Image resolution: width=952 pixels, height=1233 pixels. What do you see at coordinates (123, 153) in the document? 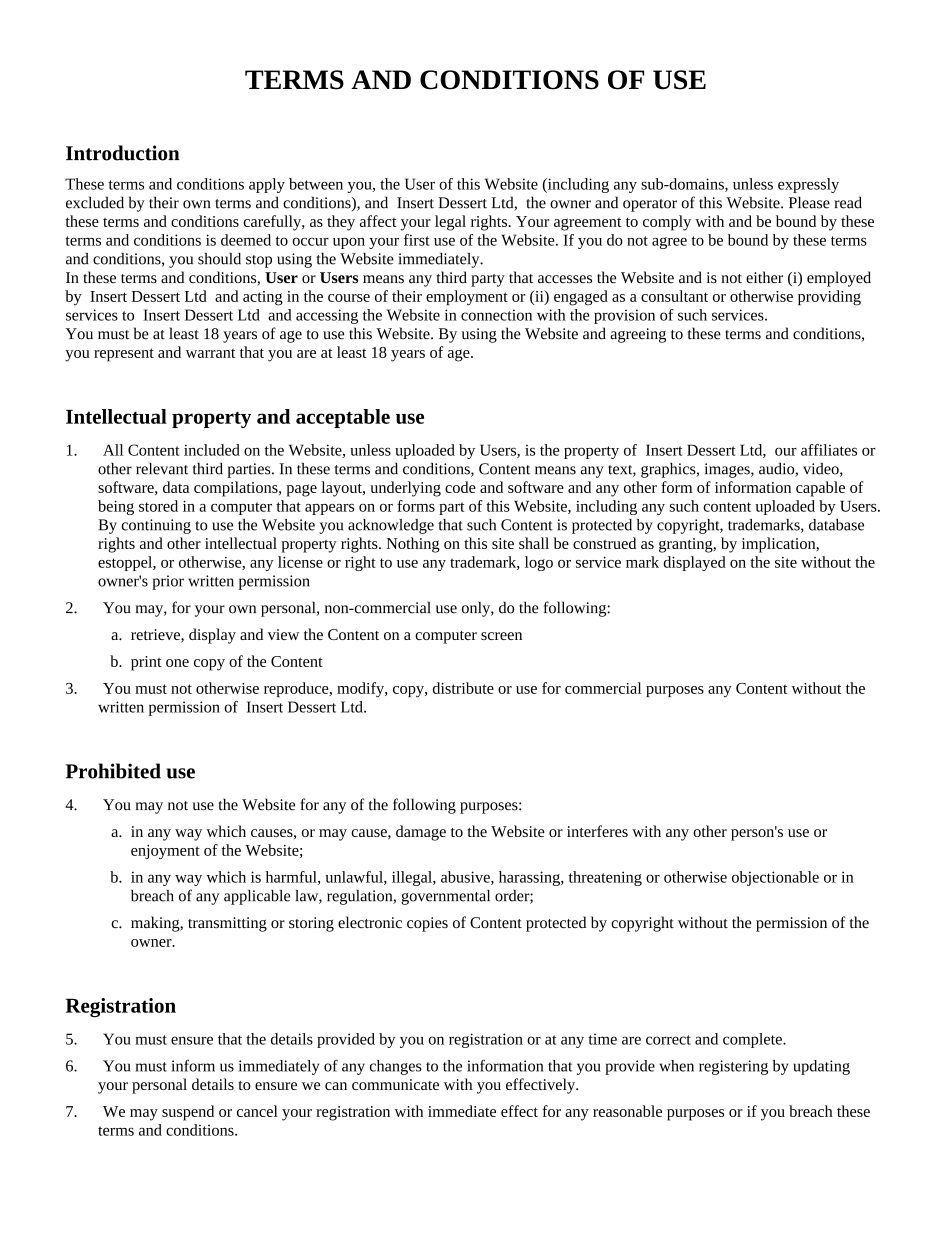
I see `Introduction` at bounding box center [123, 153].
